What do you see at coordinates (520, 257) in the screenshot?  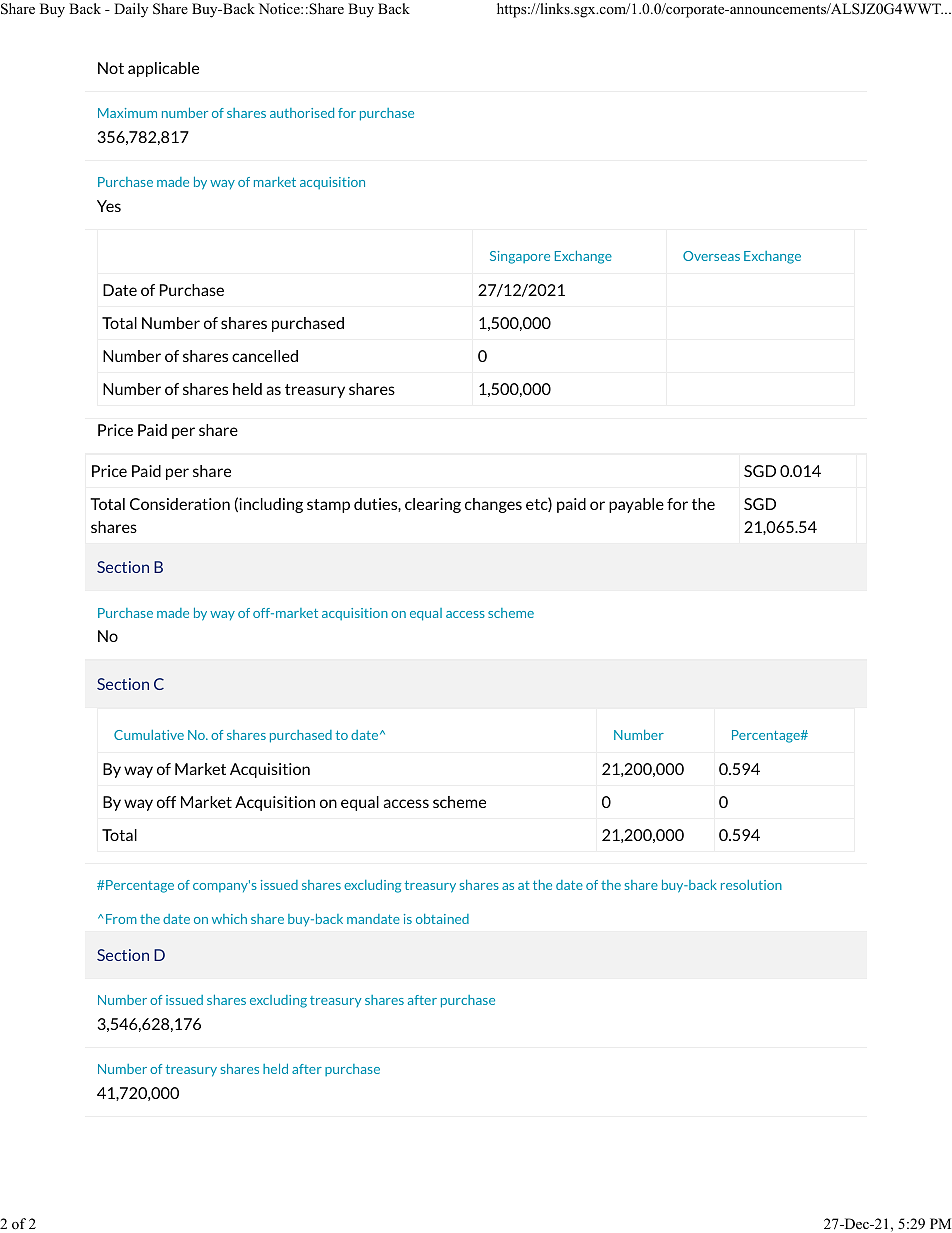 I see `Singapore` at bounding box center [520, 257].
